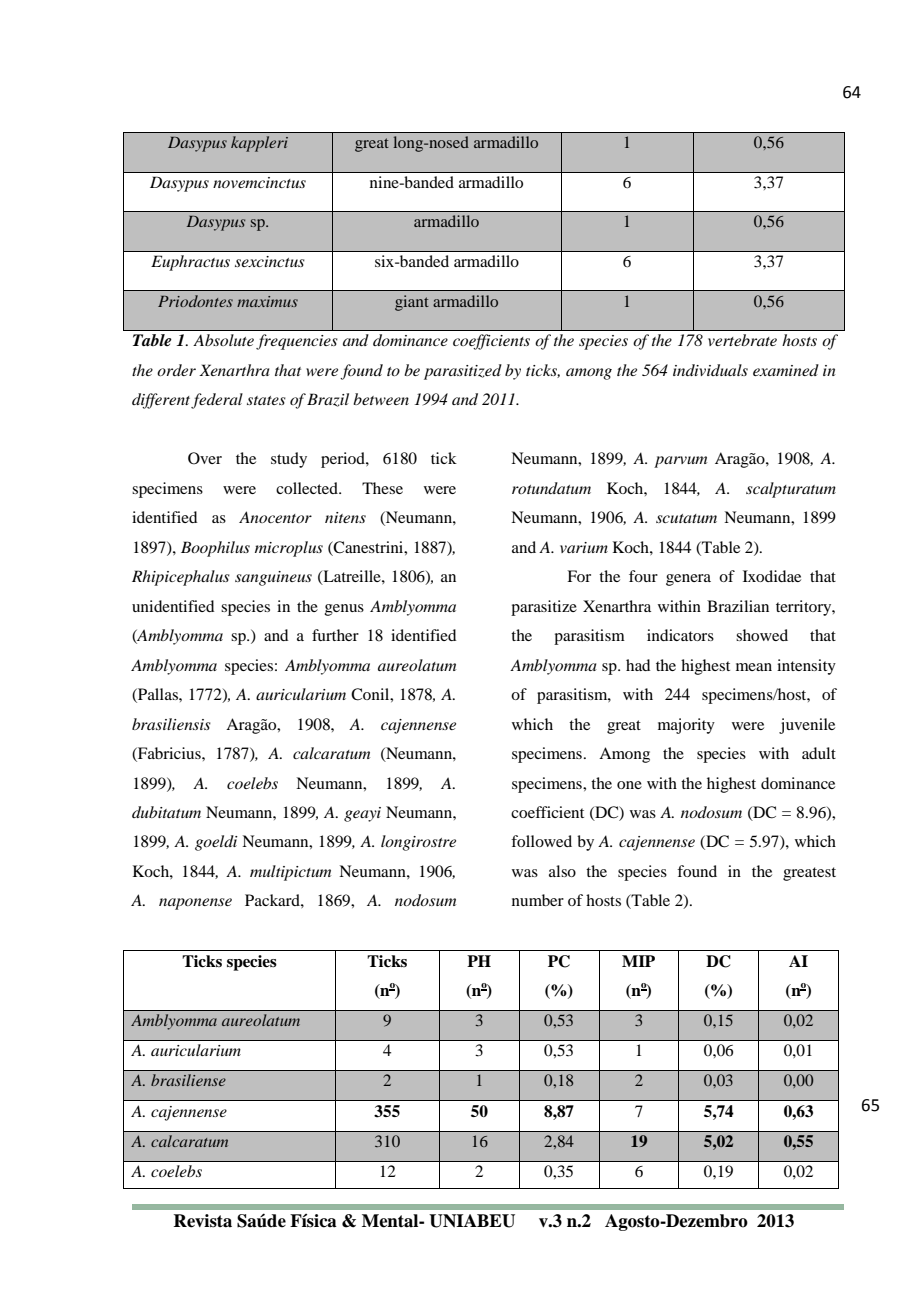  What do you see at coordinates (412, 303) in the screenshot?
I see `giant` at bounding box center [412, 303].
